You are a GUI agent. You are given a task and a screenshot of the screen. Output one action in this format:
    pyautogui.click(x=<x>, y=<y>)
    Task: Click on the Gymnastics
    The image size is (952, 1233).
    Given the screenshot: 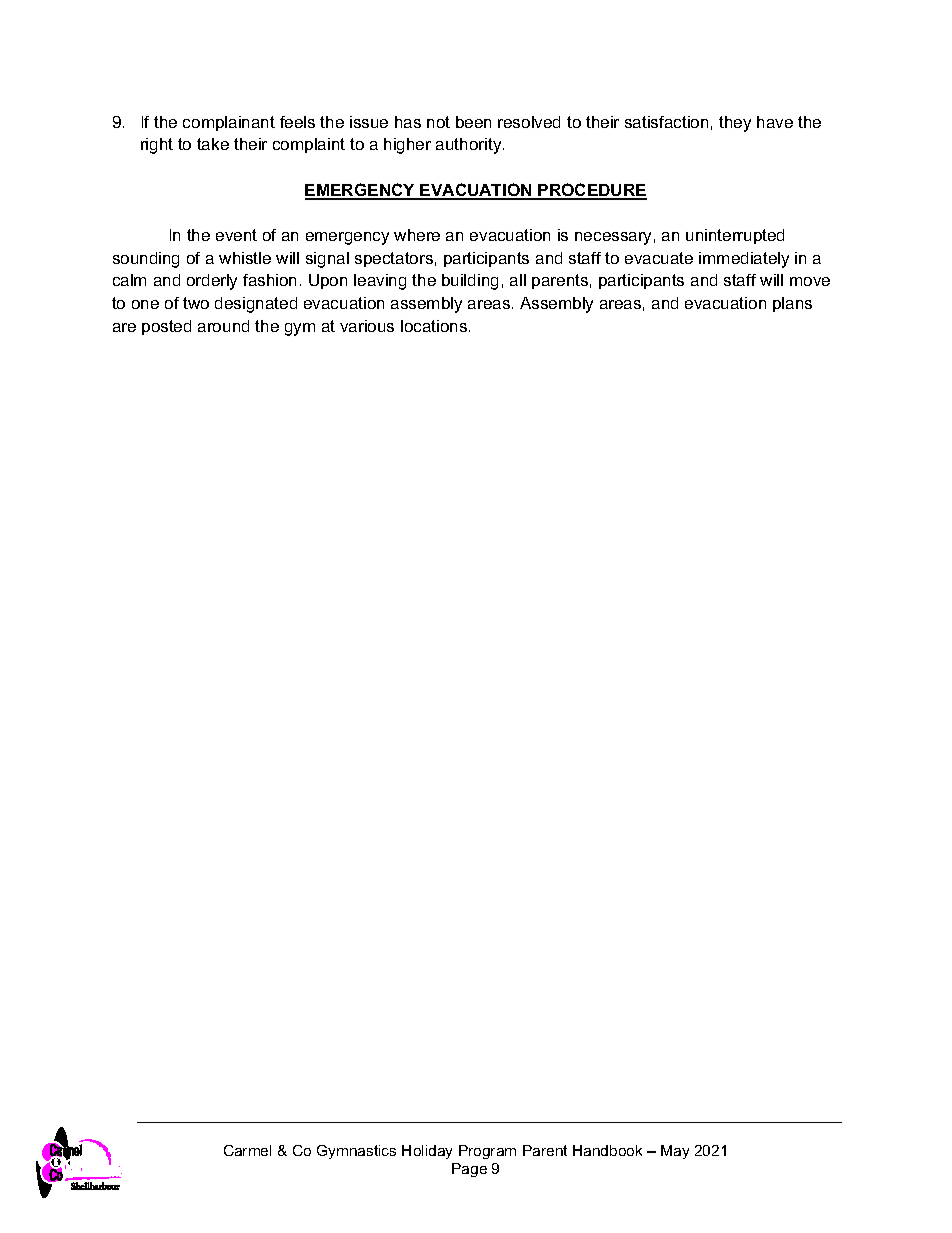 What is the action you would take?
    pyautogui.click(x=356, y=1152)
